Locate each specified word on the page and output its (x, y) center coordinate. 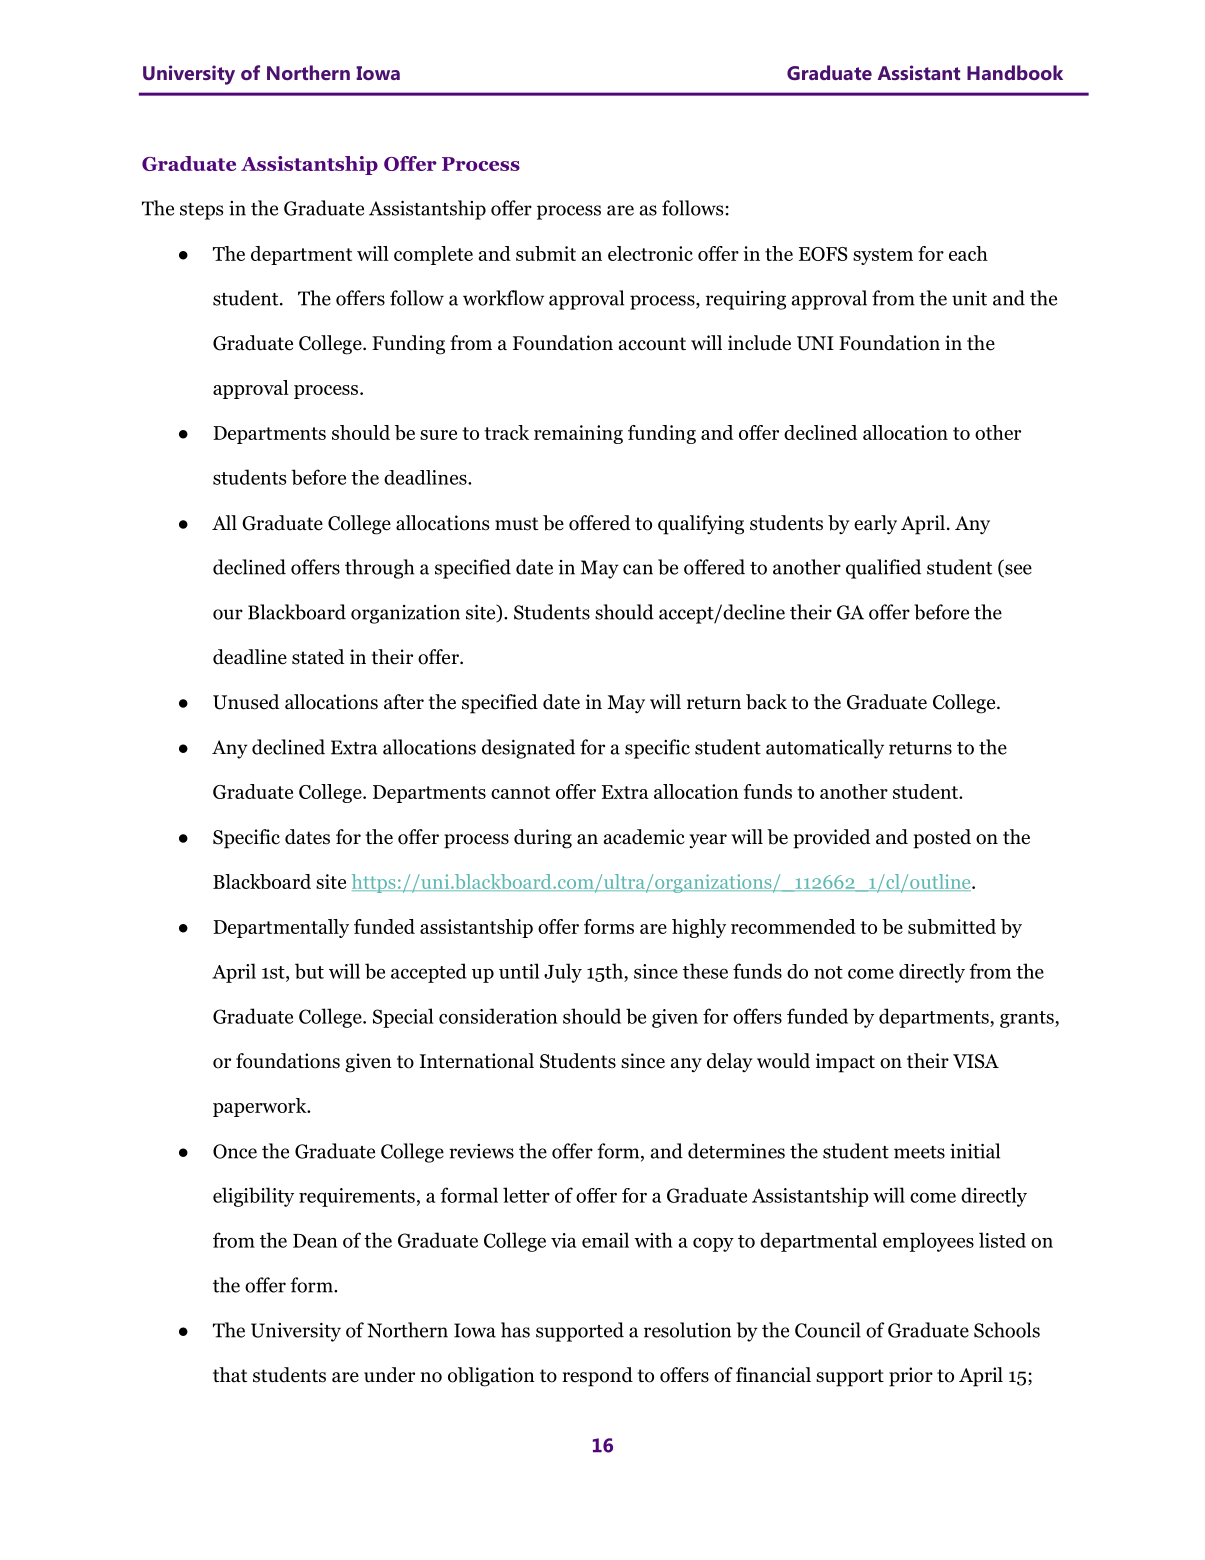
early (875, 525)
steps (201, 211)
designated (528, 749)
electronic (650, 253)
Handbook (1015, 72)
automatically (825, 749)
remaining (578, 434)
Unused (246, 702)
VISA (976, 1061)
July (563, 973)
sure (438, 435)
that (230, 1374)
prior (911, 1377)
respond (597, 1377)
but (309, 971)
